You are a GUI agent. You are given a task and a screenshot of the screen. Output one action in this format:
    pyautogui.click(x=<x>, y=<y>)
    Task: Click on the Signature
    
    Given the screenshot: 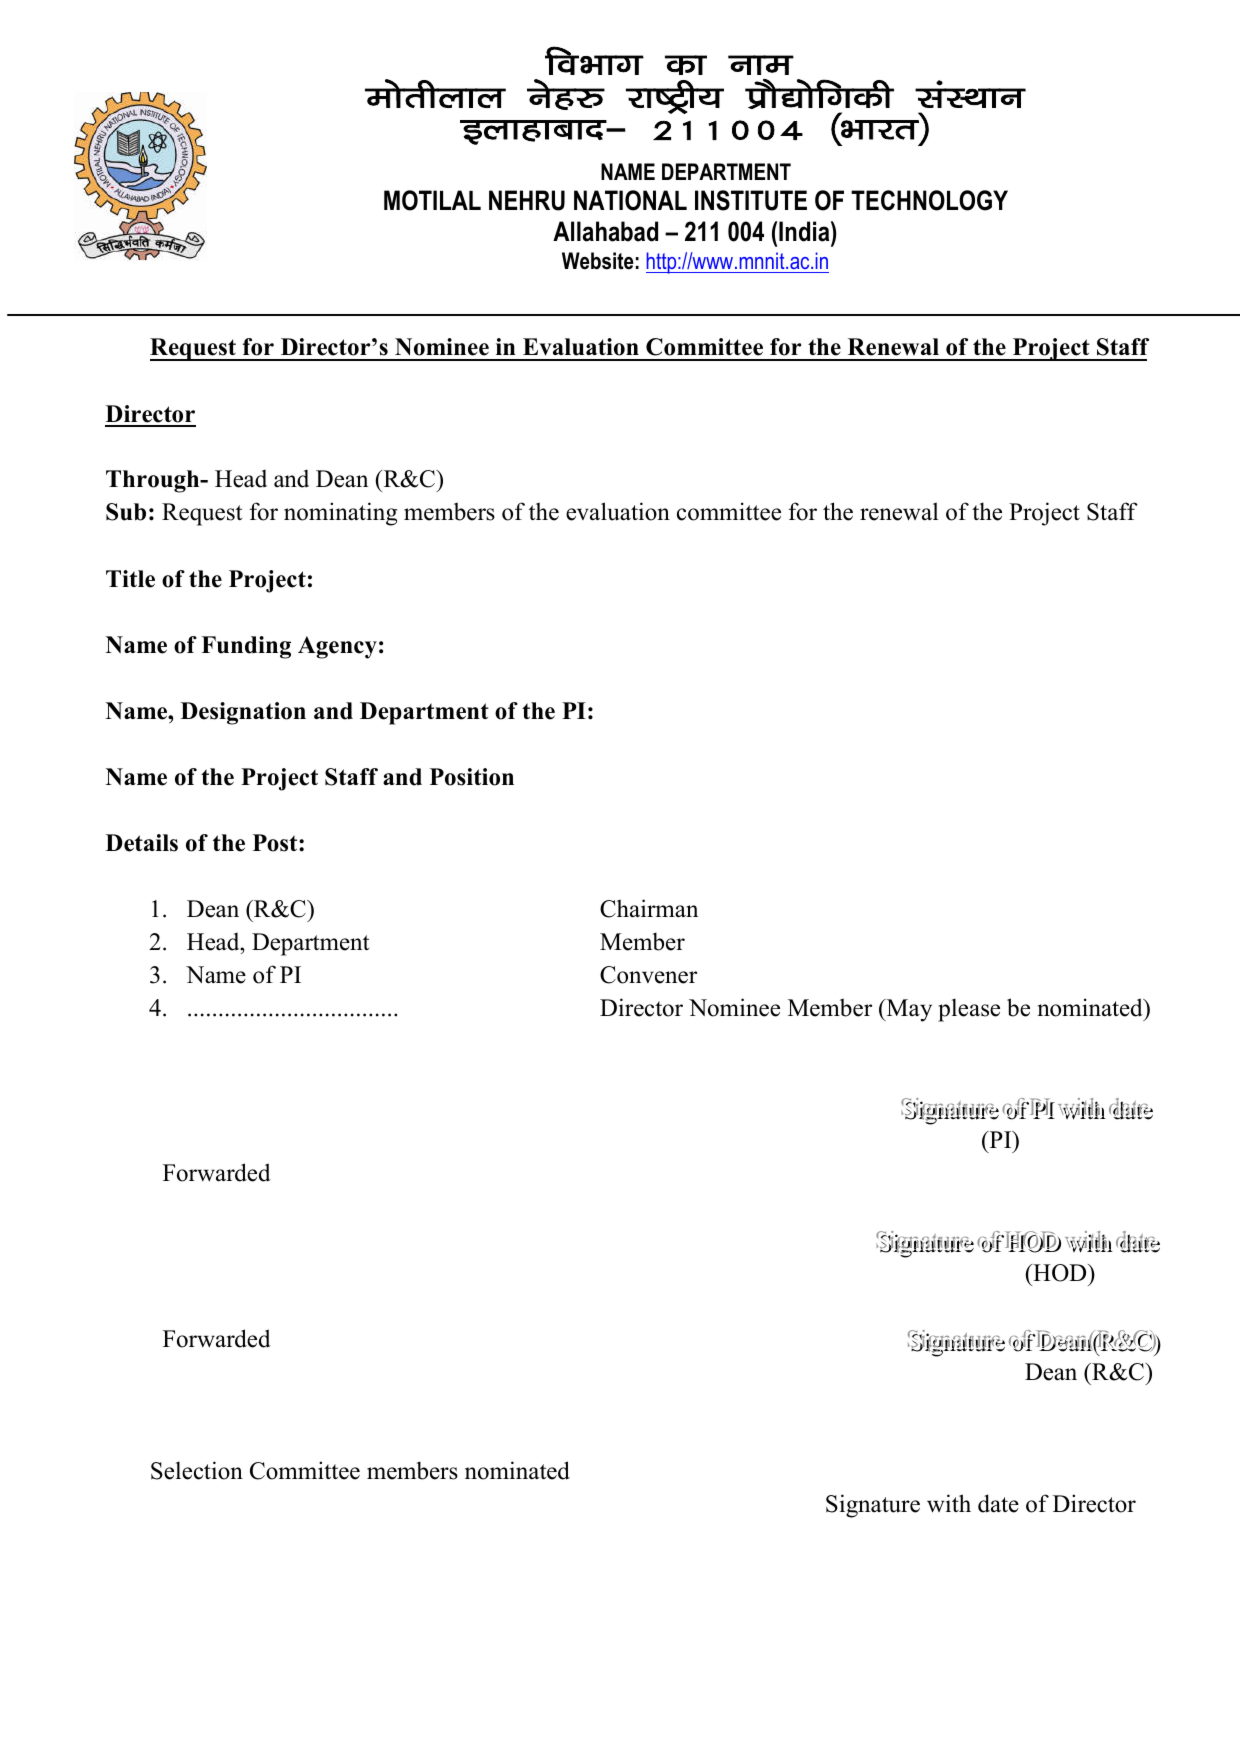 What is the action you would take?
    pyautogui.click(x=873, y=1506)
